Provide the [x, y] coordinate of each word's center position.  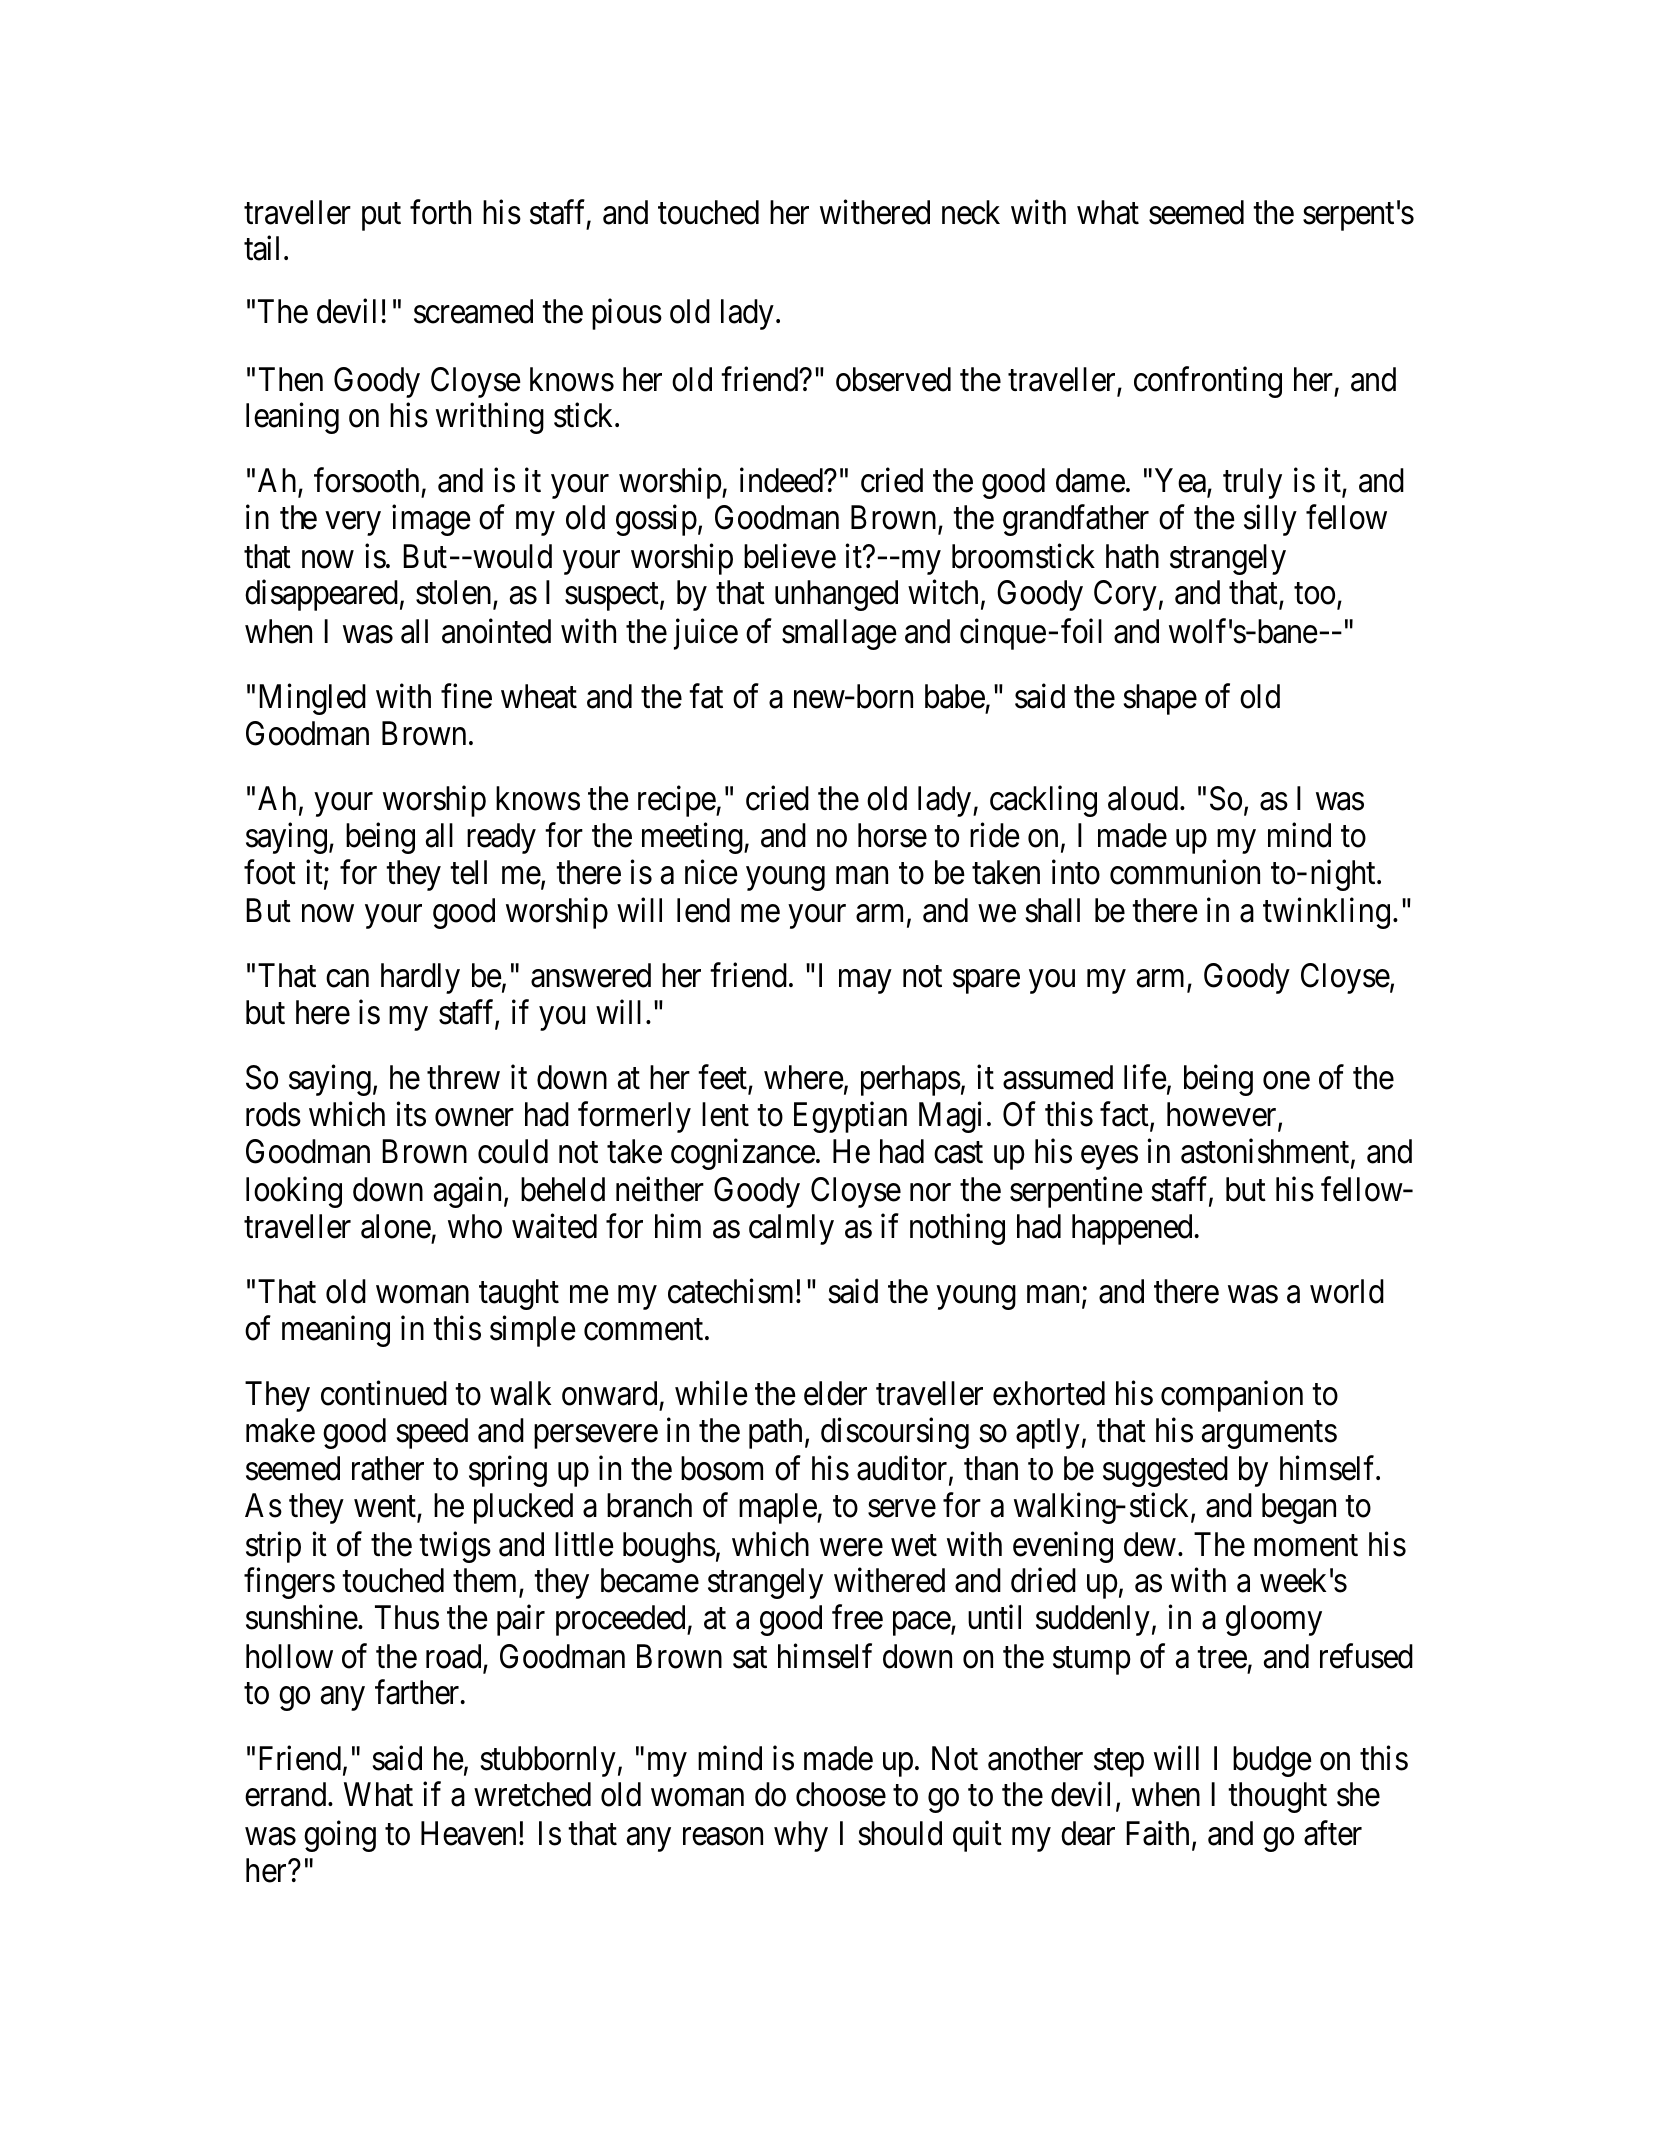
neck [971, 212]
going [340, 1836]
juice [706, 634]
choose [841, 1794]
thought [1277, 1797]
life [1145, 1077]
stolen [455, 594]
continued [384, 1393]
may [865, 982]
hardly [420, 978]
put [381, 217]
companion [1232, 1396]
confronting [1208, 382]
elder [835, 1393]
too [1314, 594]
